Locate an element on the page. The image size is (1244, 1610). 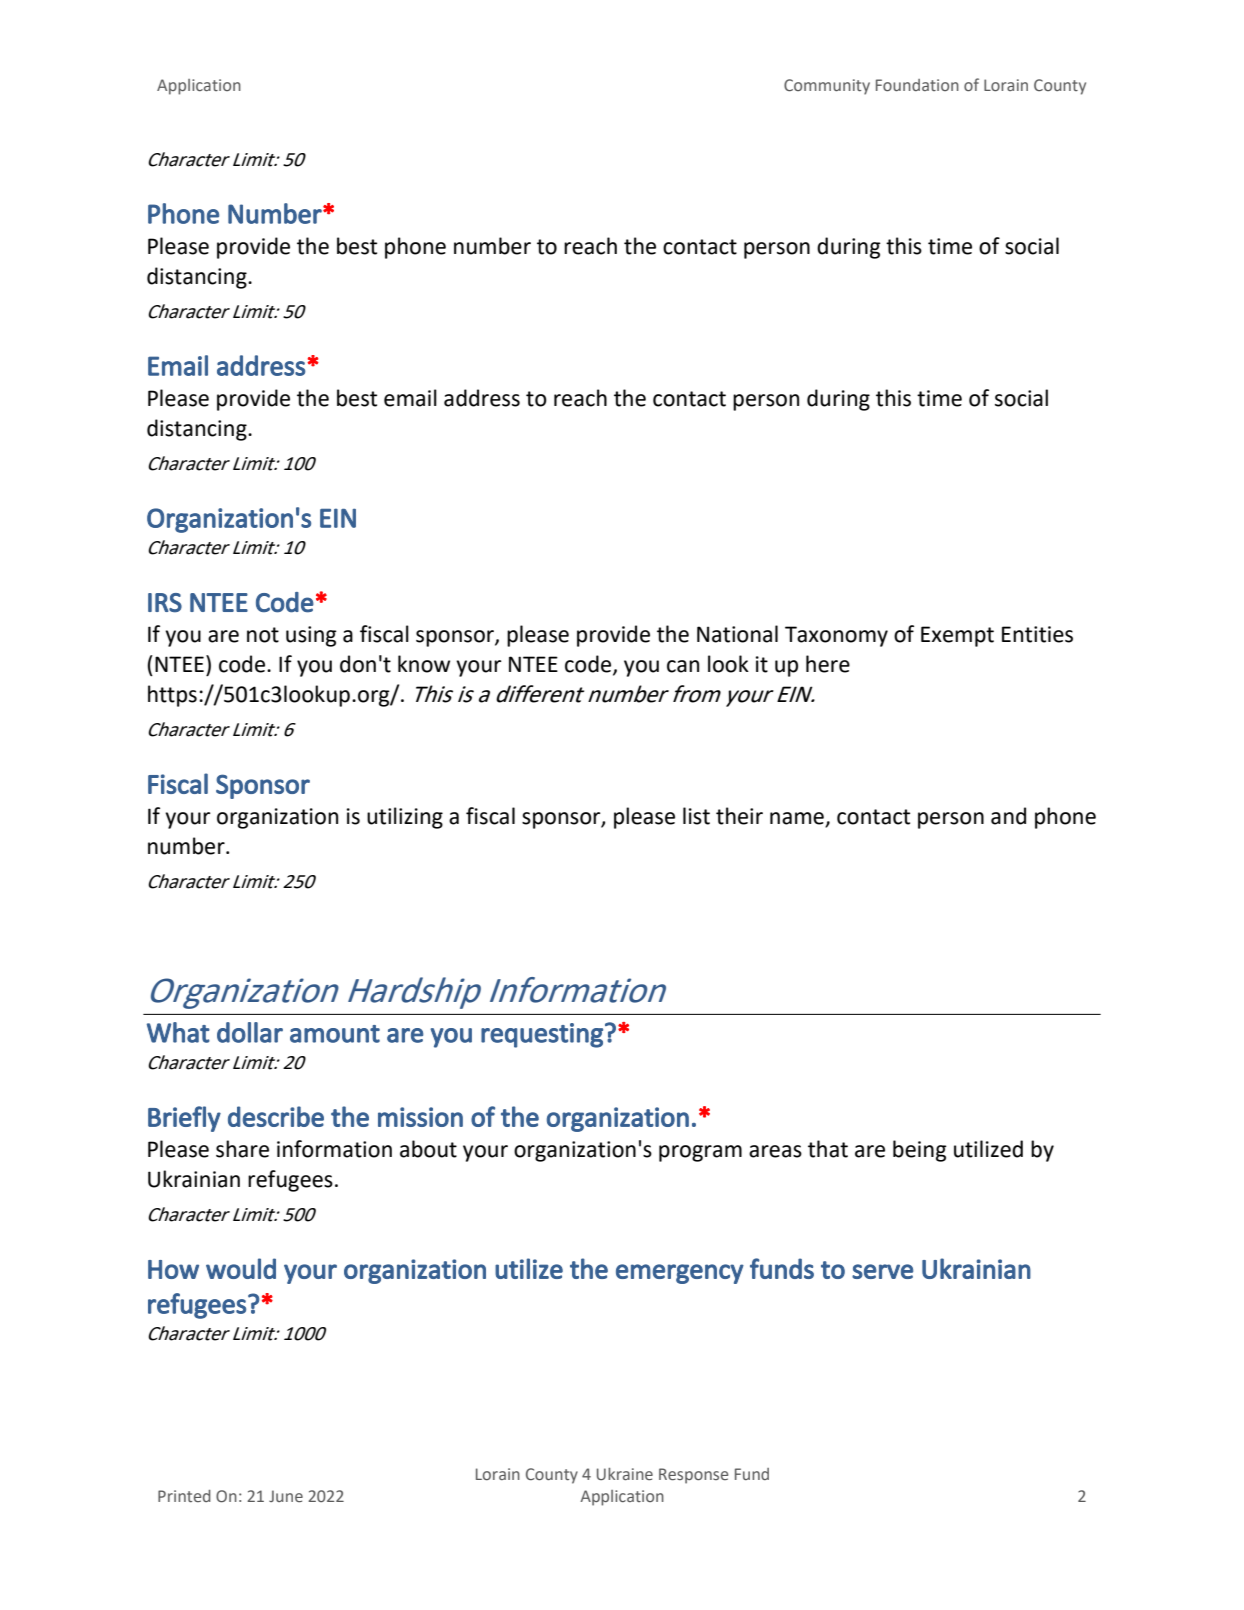
serve is located at coordinates (882, 1271).
